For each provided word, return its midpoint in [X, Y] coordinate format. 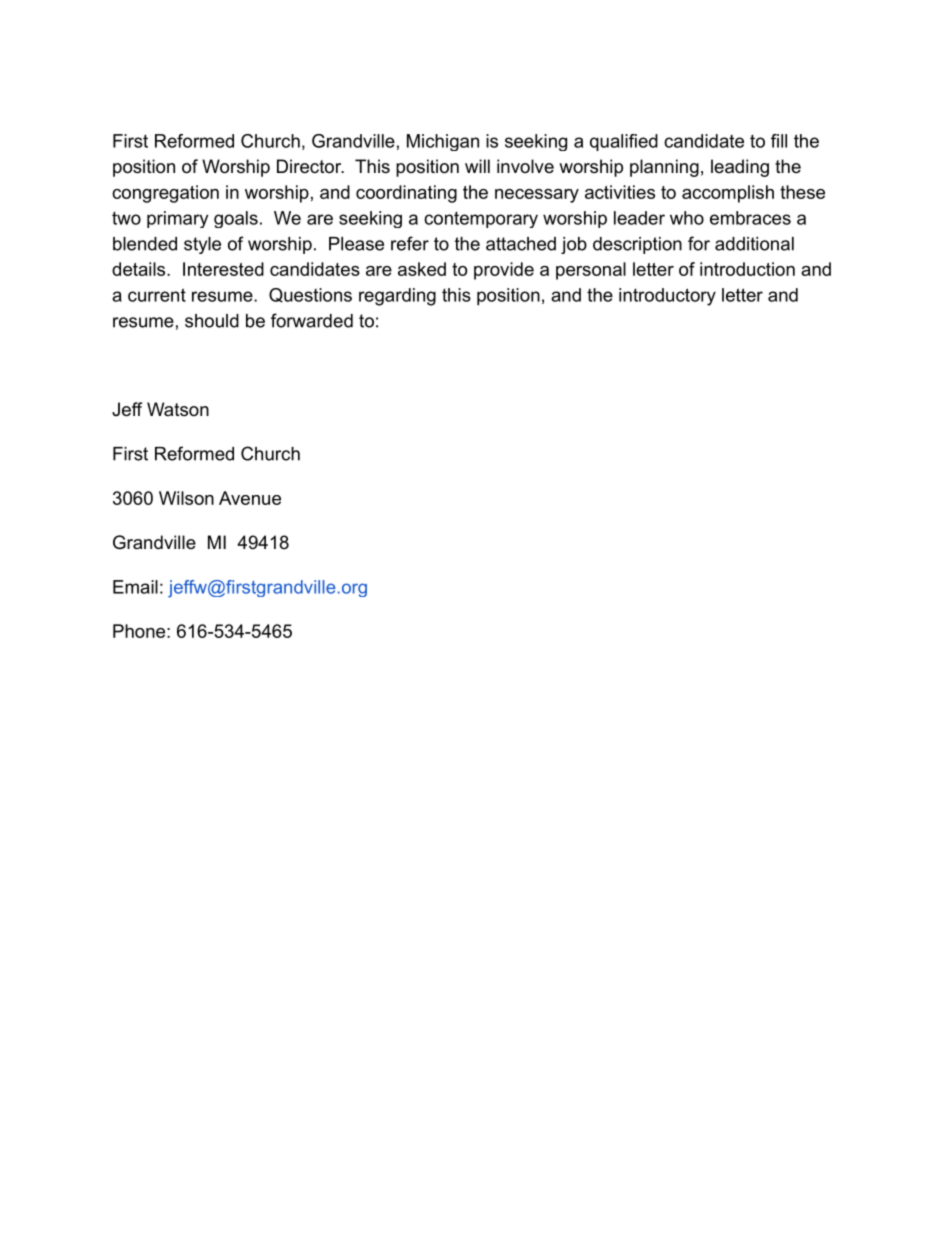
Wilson [186, 498]
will [477, 166]
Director [310, 166]
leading [740, 168]
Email [135, 587]
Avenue [250, 498]
